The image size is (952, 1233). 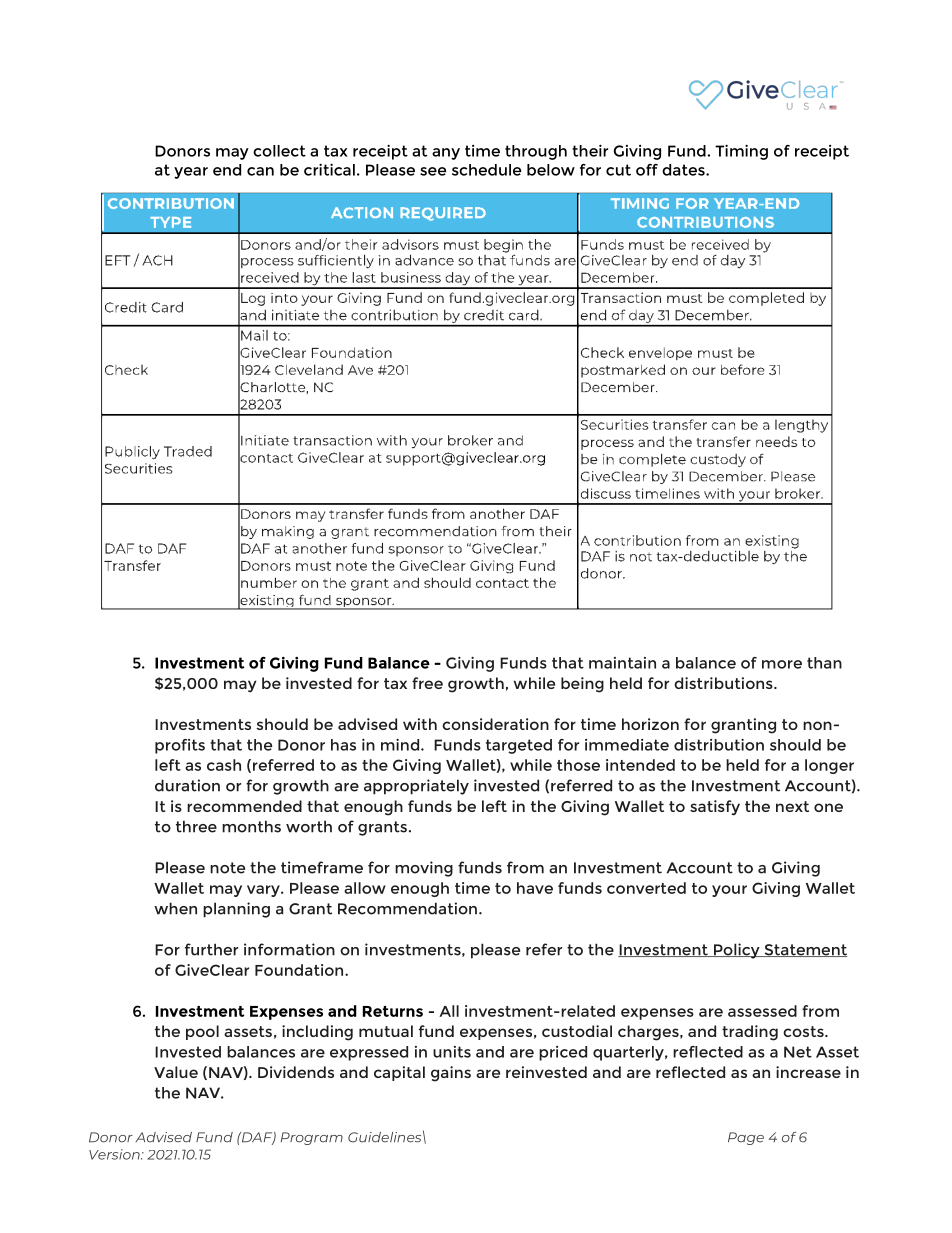 I want to click on free, so click(x=427, y=683).
